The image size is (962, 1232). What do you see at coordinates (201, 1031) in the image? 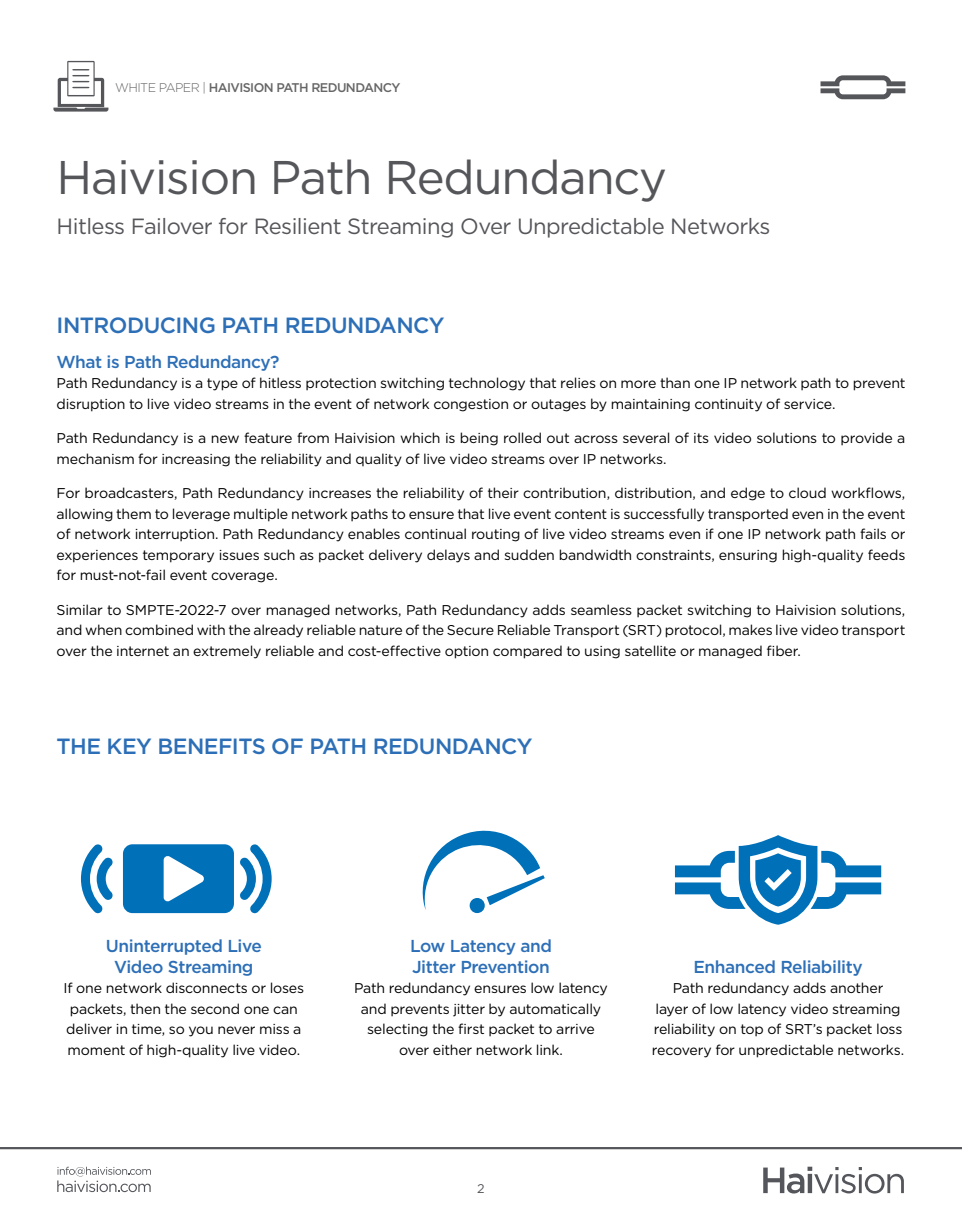
I see `you` at bounding box center [201, 1031].
